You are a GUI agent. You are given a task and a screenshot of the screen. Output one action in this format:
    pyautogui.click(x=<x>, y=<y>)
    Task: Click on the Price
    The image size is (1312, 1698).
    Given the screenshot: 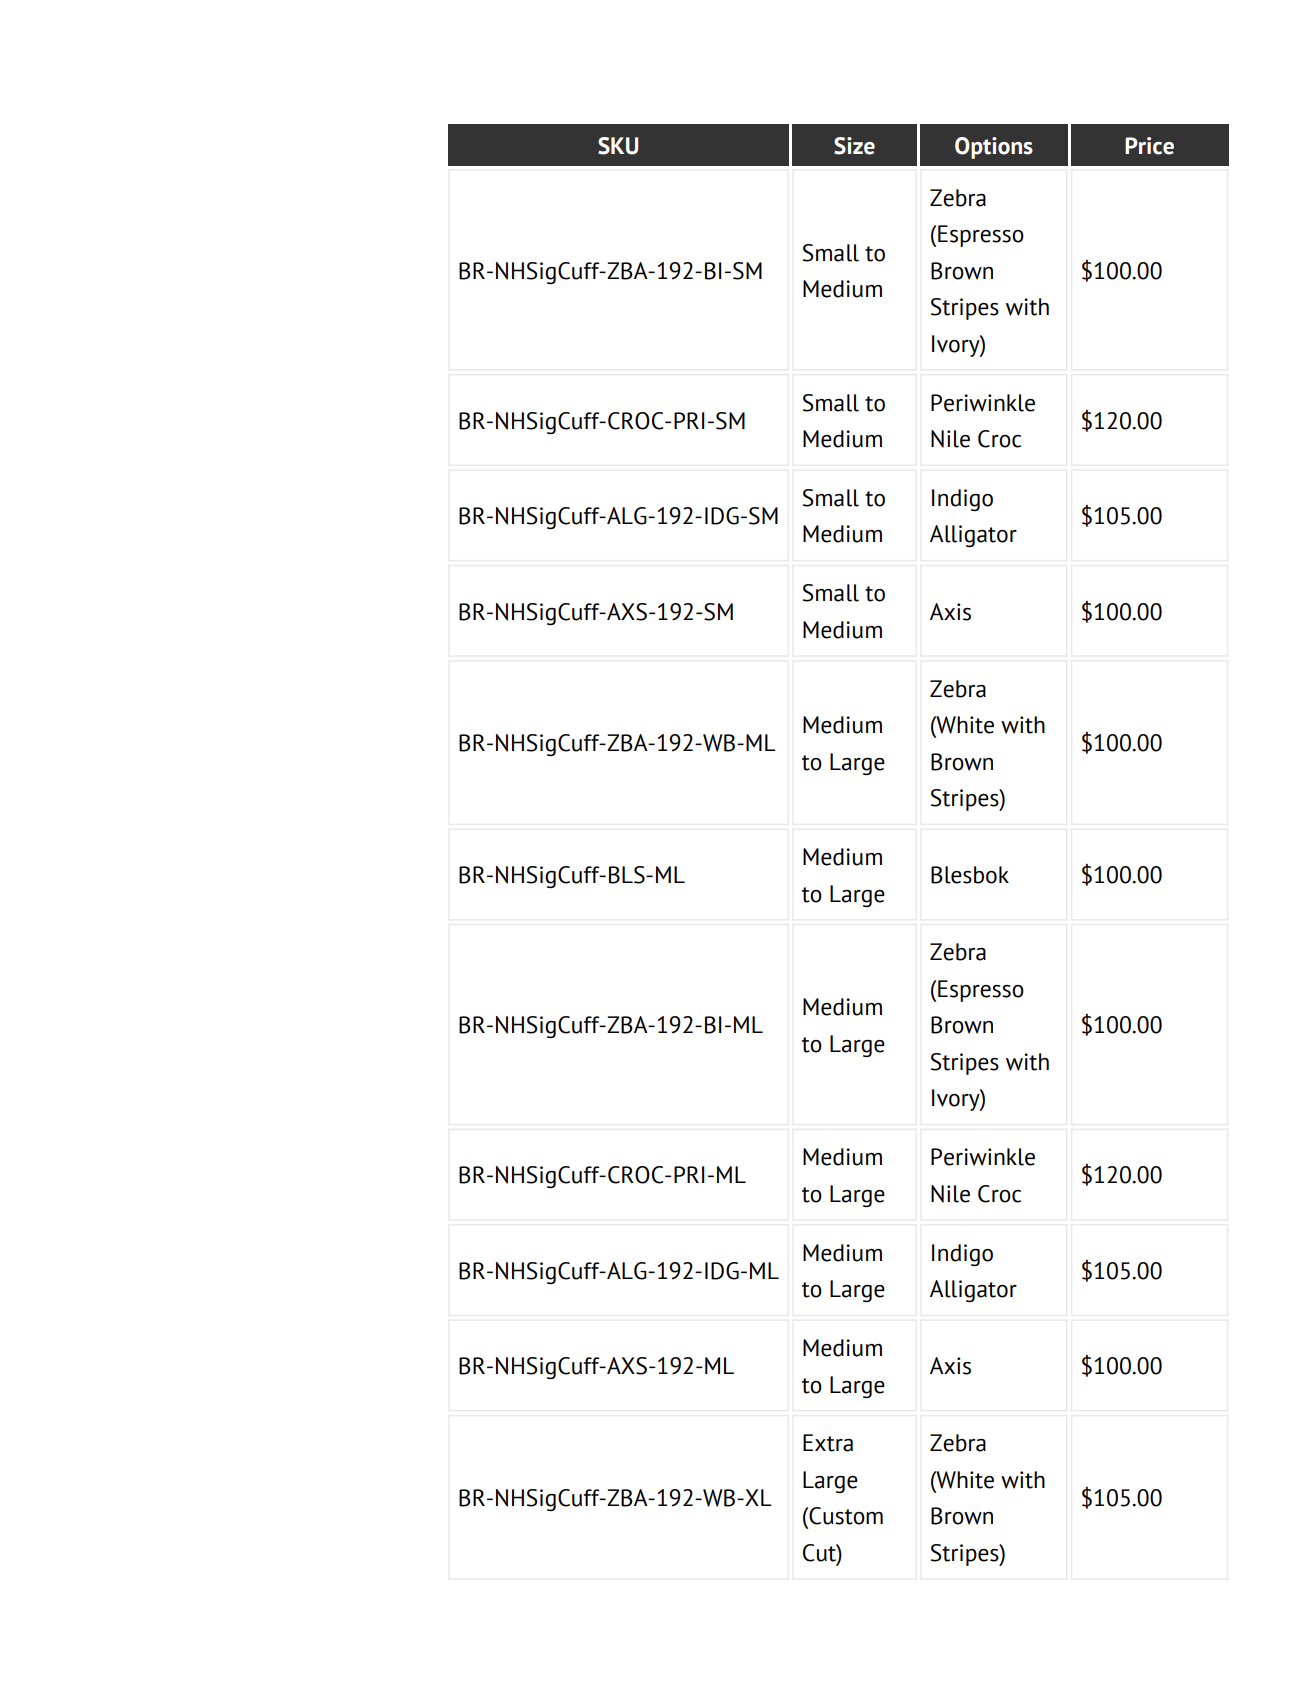 What is the action you would take?
    pyautogui.click(x=1149, y=146)
